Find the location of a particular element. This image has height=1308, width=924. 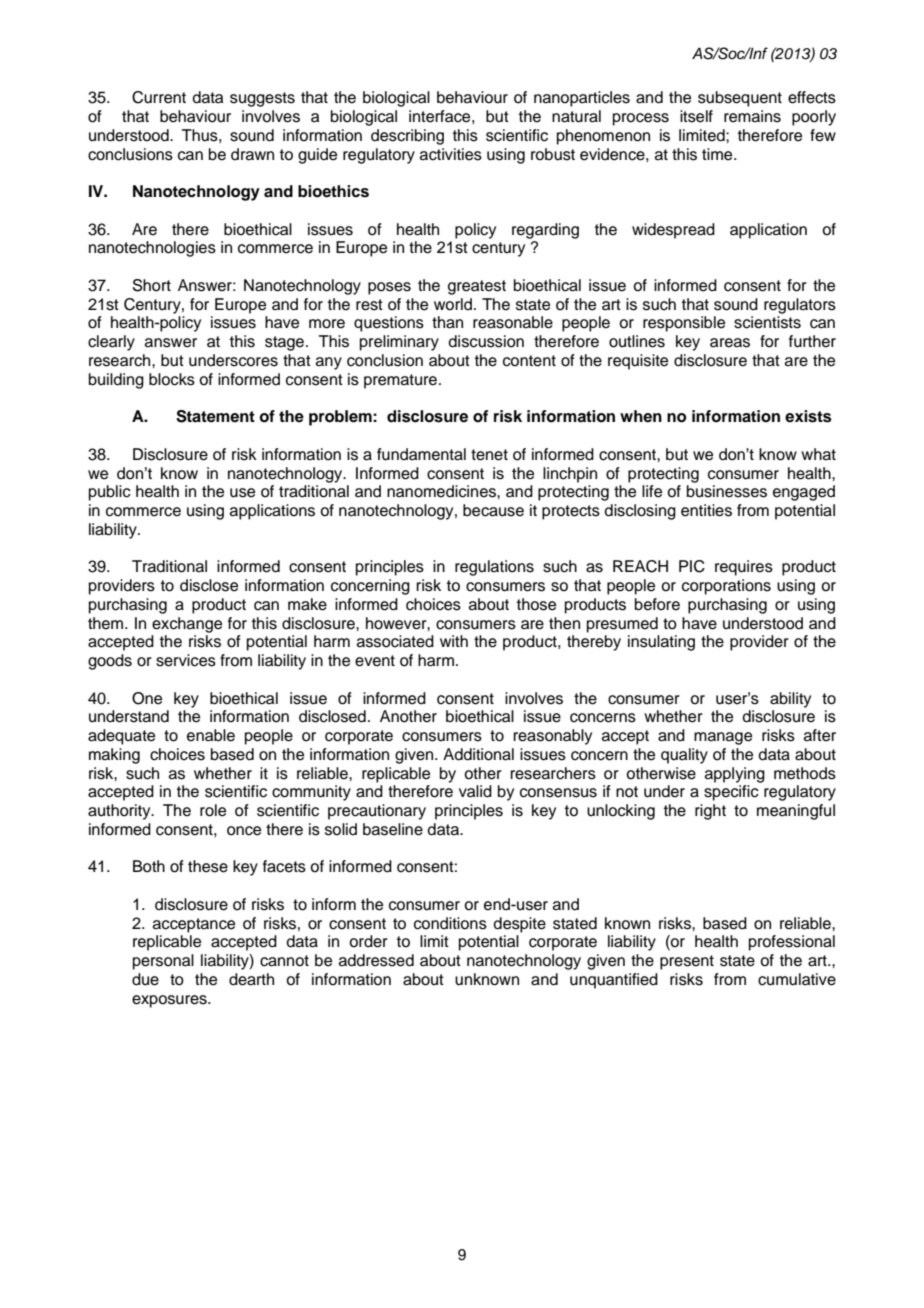

activities is located at coordinates (451, 154).
